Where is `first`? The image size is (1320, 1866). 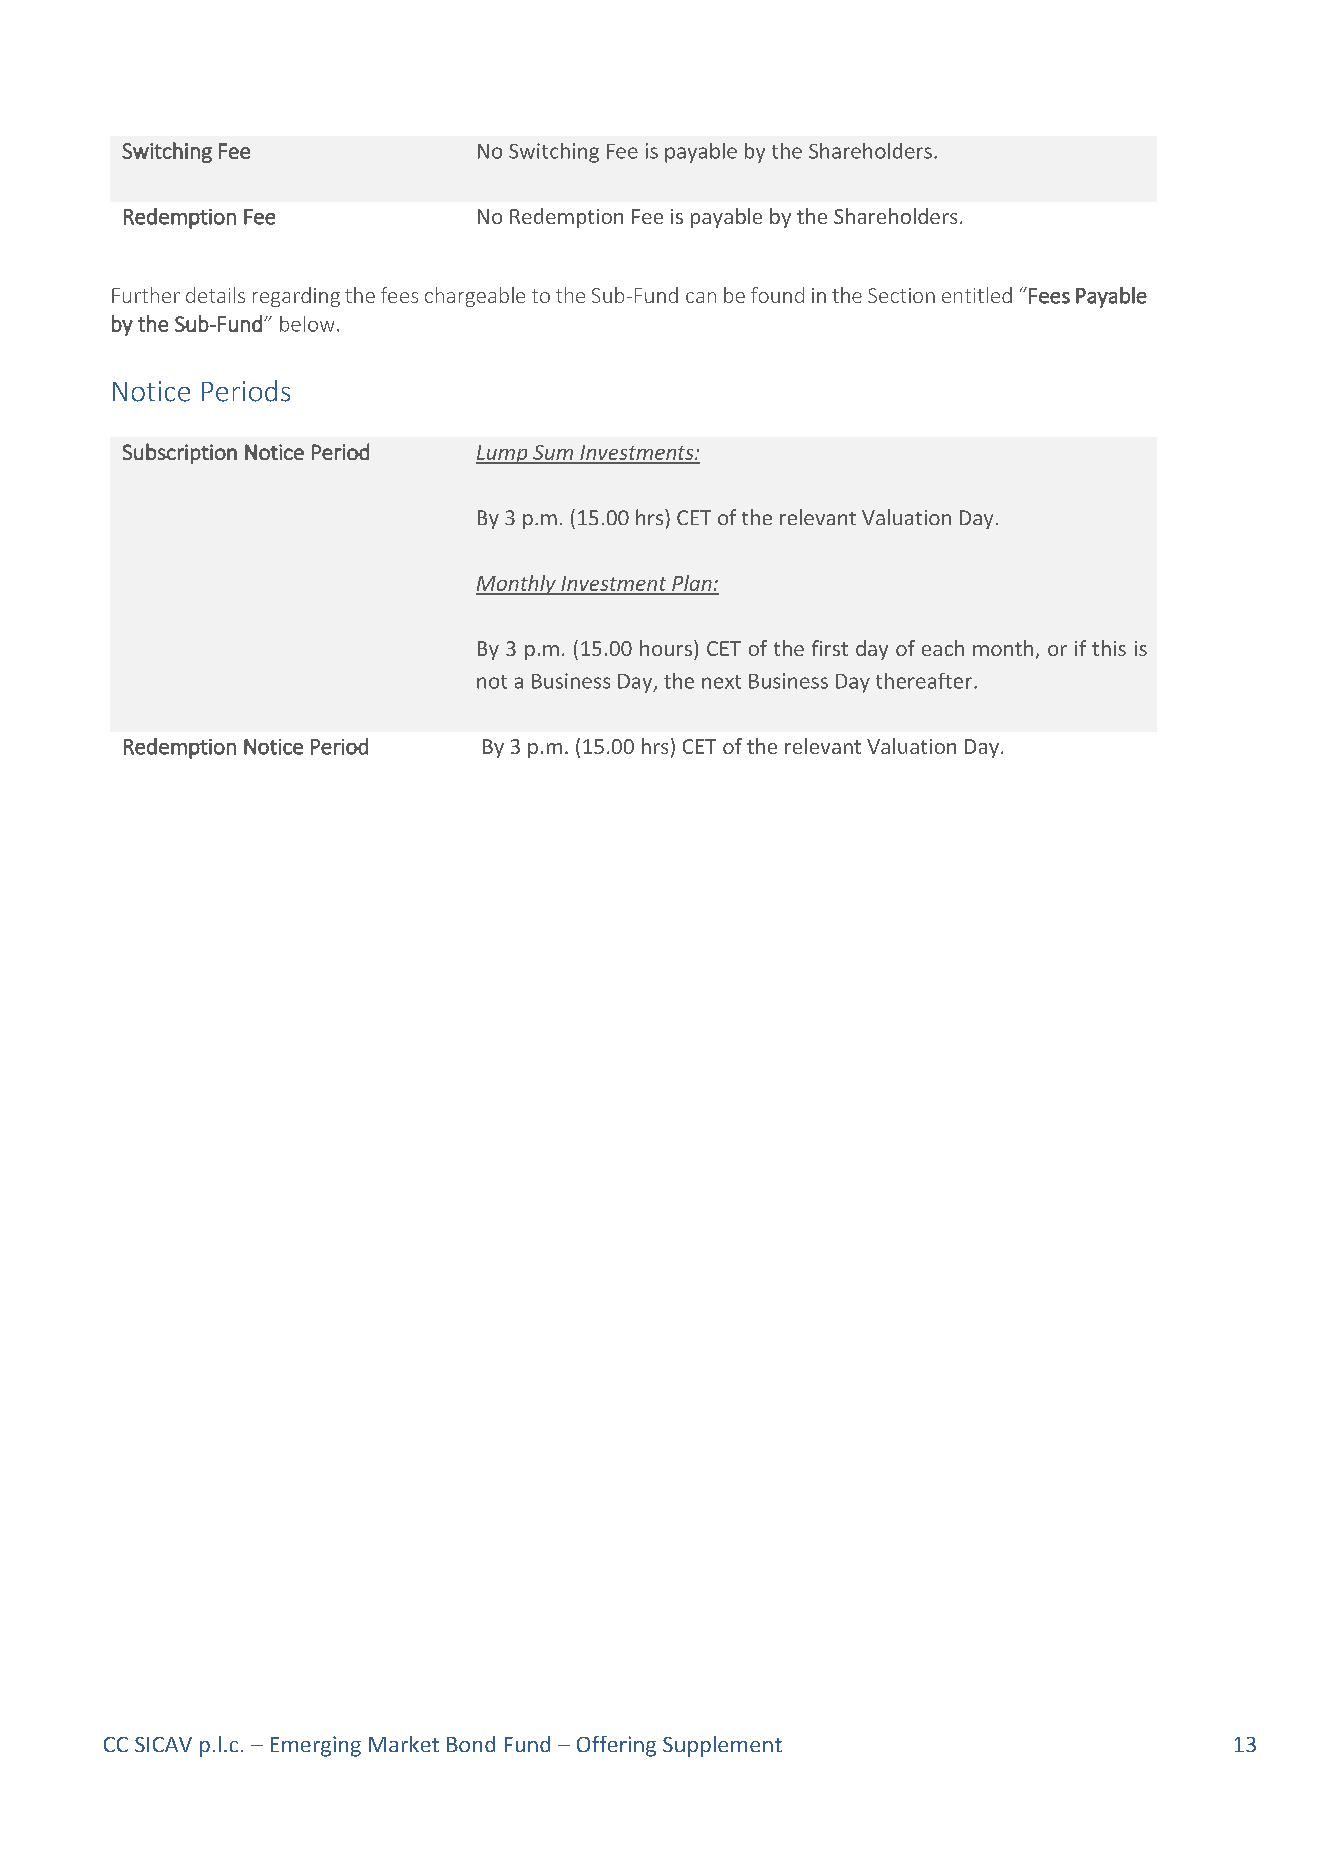 first is located at coordinates (830, 648).
